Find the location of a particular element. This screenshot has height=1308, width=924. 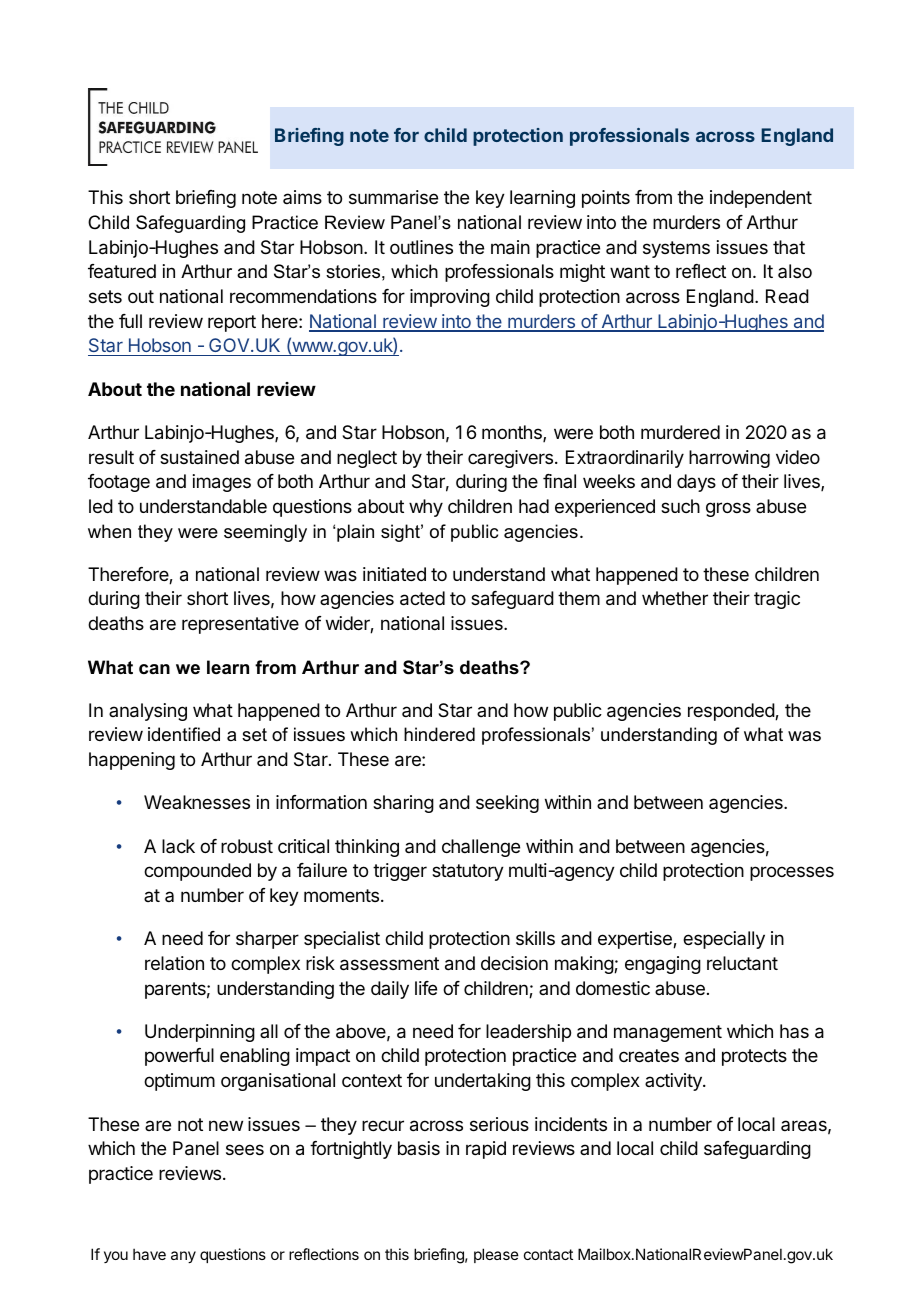

acted is located at coordinates (422, 598).
